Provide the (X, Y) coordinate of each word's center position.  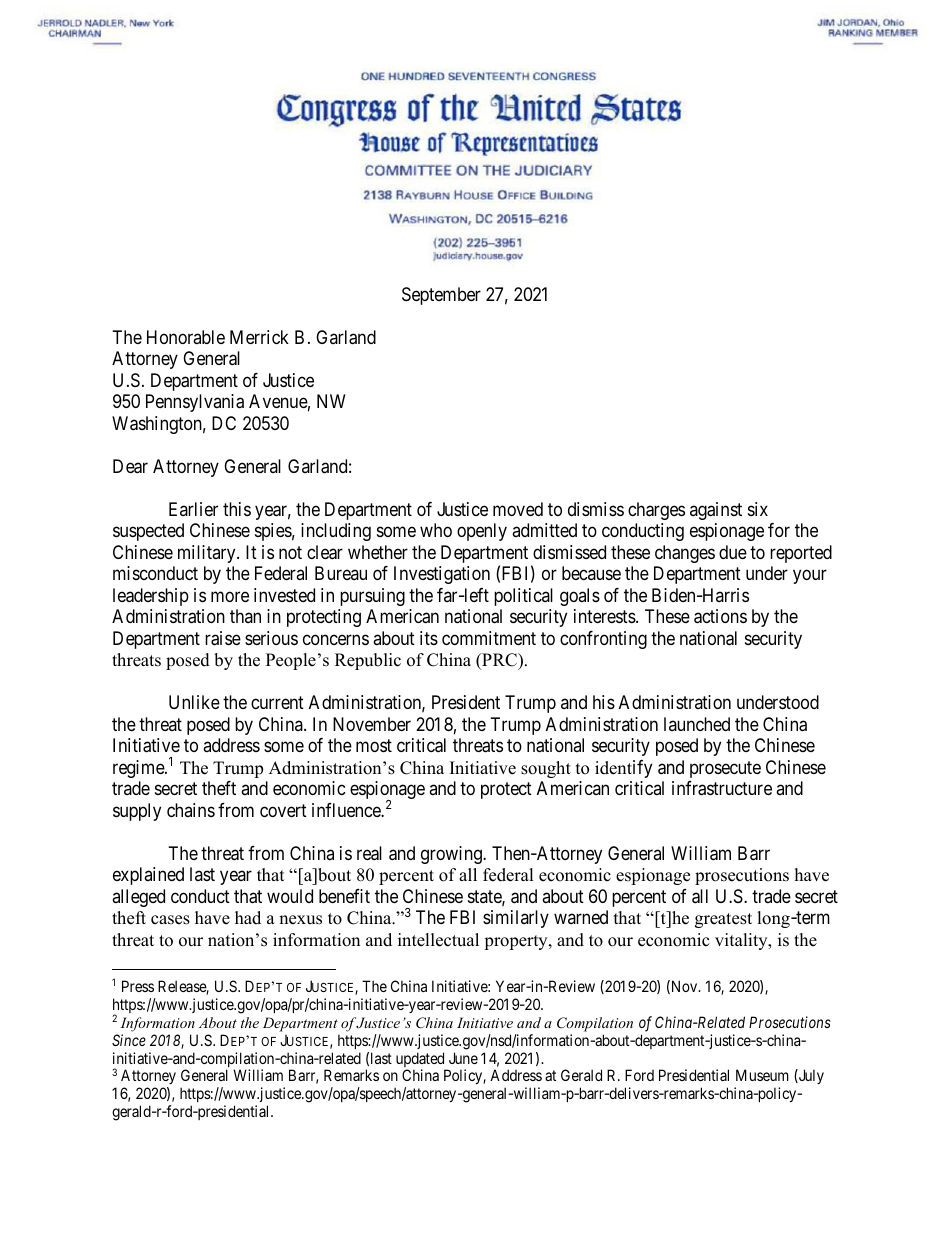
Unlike (194, 702)
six (758, 509)
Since (129, 1040)
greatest (723, 920)
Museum (762, 1075)
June (463, 1058)
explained (148, 876)
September (441, 296)
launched (697, 724)
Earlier (193, 509)
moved (518, 509)
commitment (489, 638)
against (716, 511)
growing (452, 855)
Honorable (186, 337)
